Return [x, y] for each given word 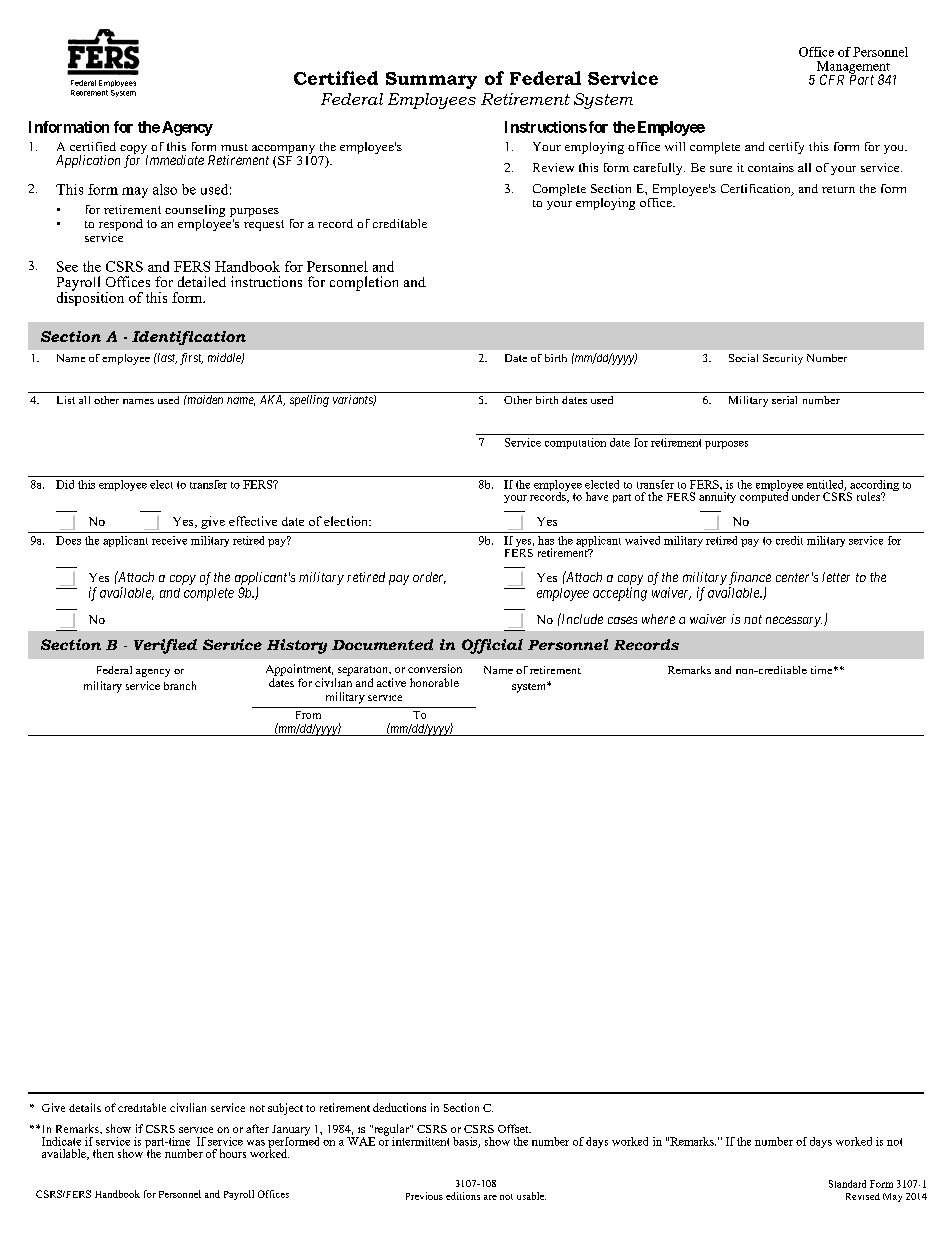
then [103, 1153]
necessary [794, 621]
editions [463, 1196]
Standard [847, 1184]
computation [575, 443]
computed [764, 496]
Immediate [175, 160]
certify [786, 148]
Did [65, 484]
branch [180, 685]
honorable [434, 682]
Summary [431, 80]
